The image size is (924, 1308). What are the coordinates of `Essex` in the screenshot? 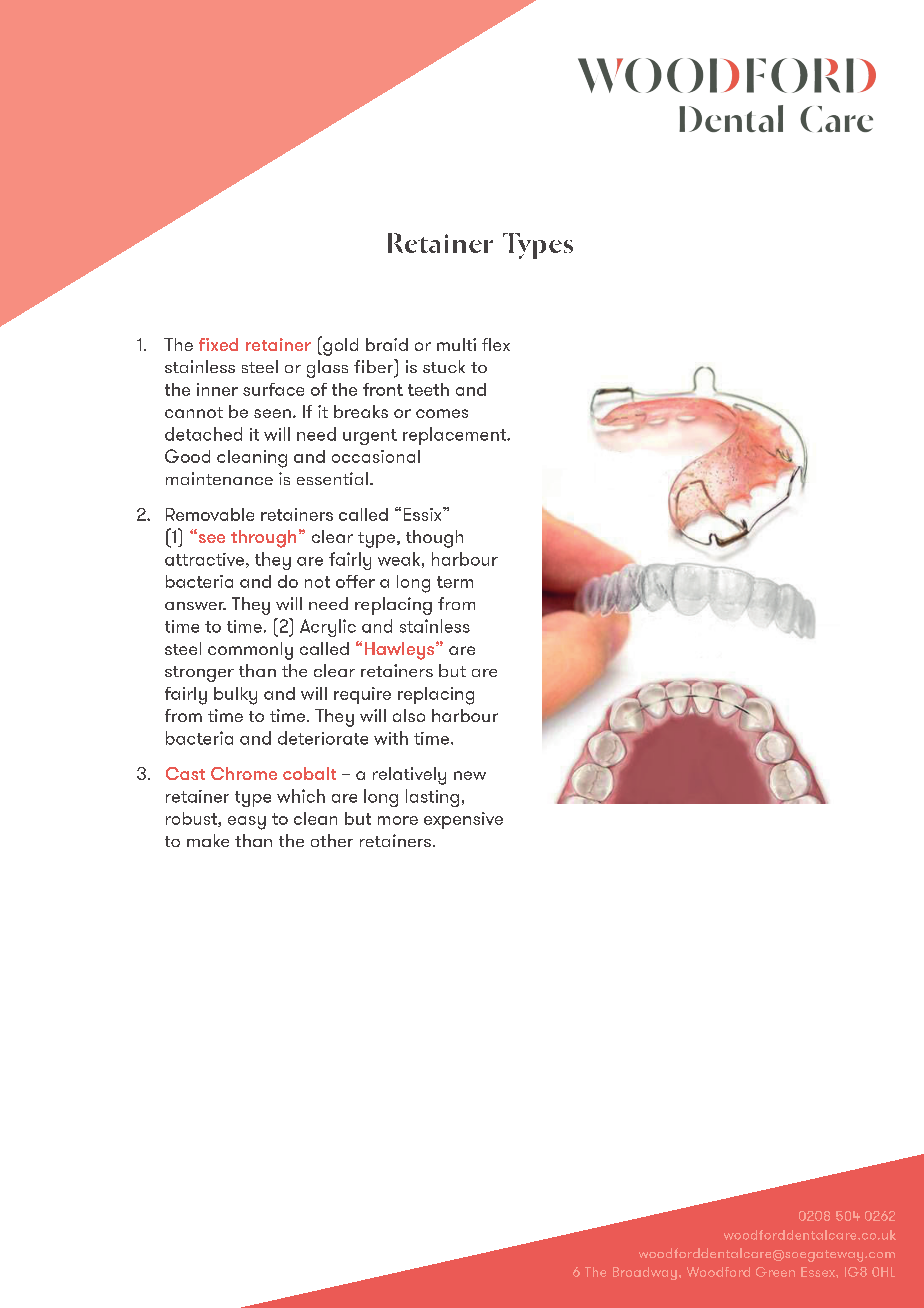 It's located at (819, 1272).
